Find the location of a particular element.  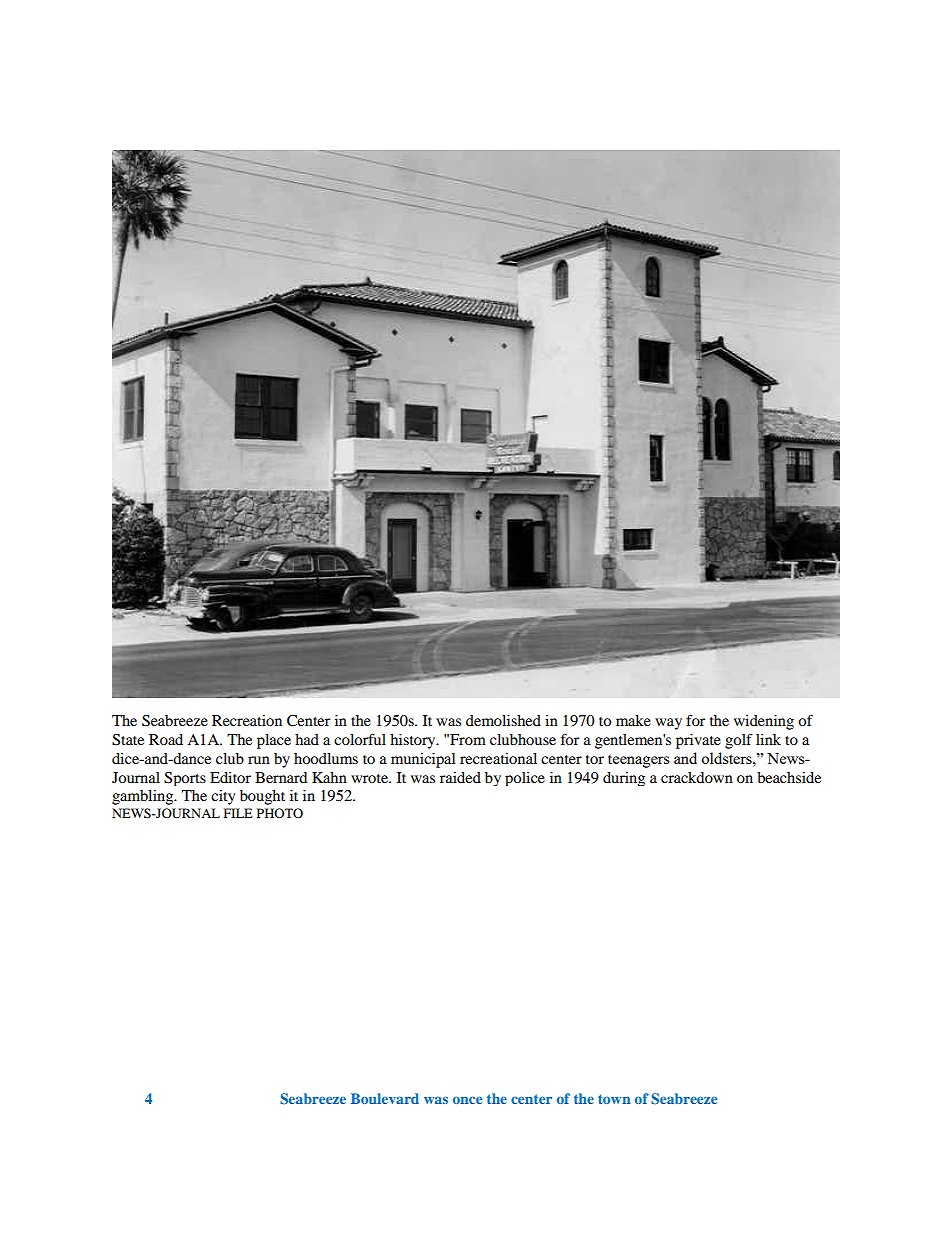

Boulevard is located at coordinates (385, 1098).
